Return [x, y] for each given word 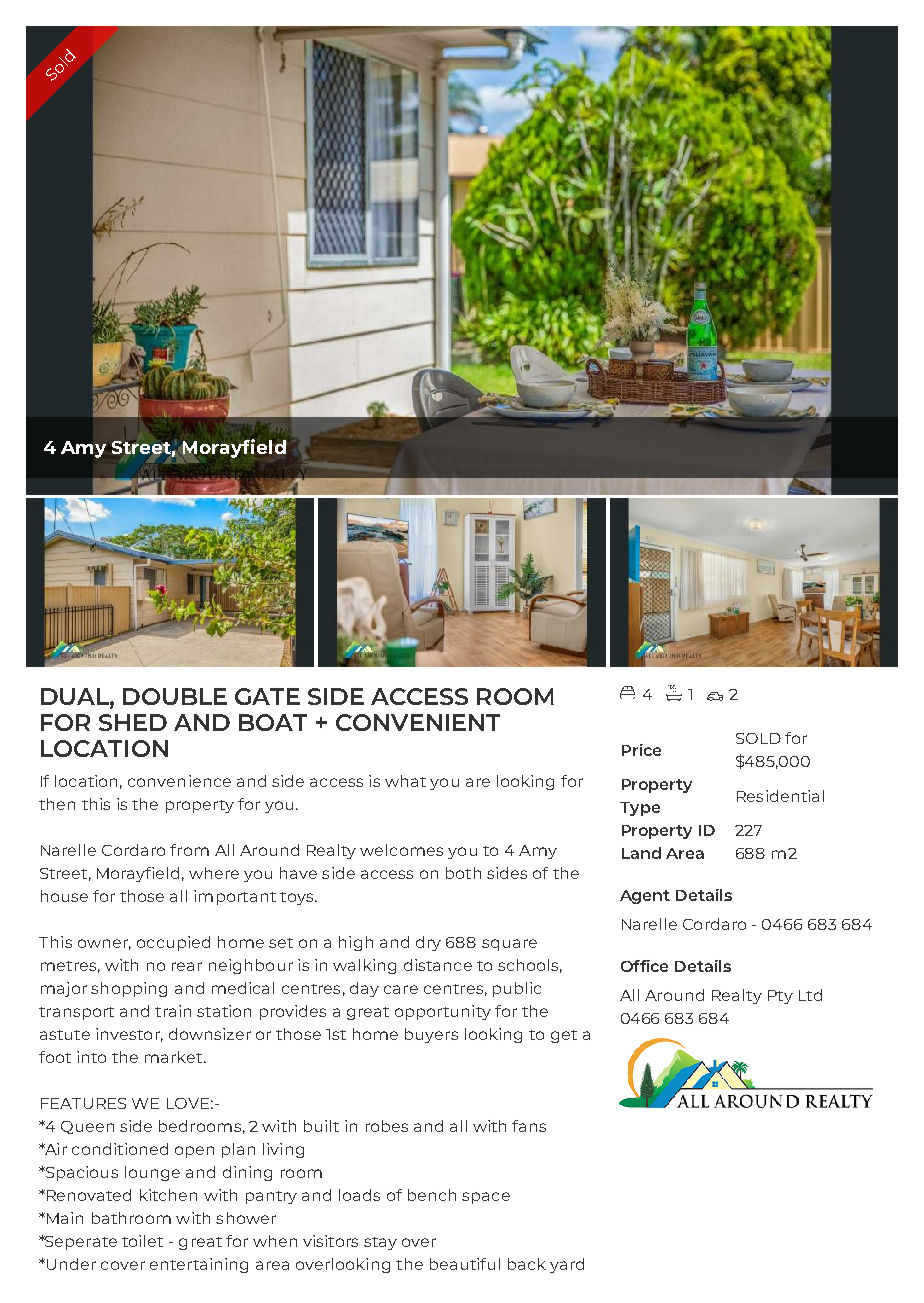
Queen [87, 1127]
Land [641, 853]
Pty [780, 997]
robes [387, 1126]
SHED [133, 722]
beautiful [465, 1264]
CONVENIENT [418, 722]
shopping [129, 989]
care [401, 989]
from [189, 850]
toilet [142, 1241]
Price [641, 750]
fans [529, 1126]
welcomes [401, 850]
